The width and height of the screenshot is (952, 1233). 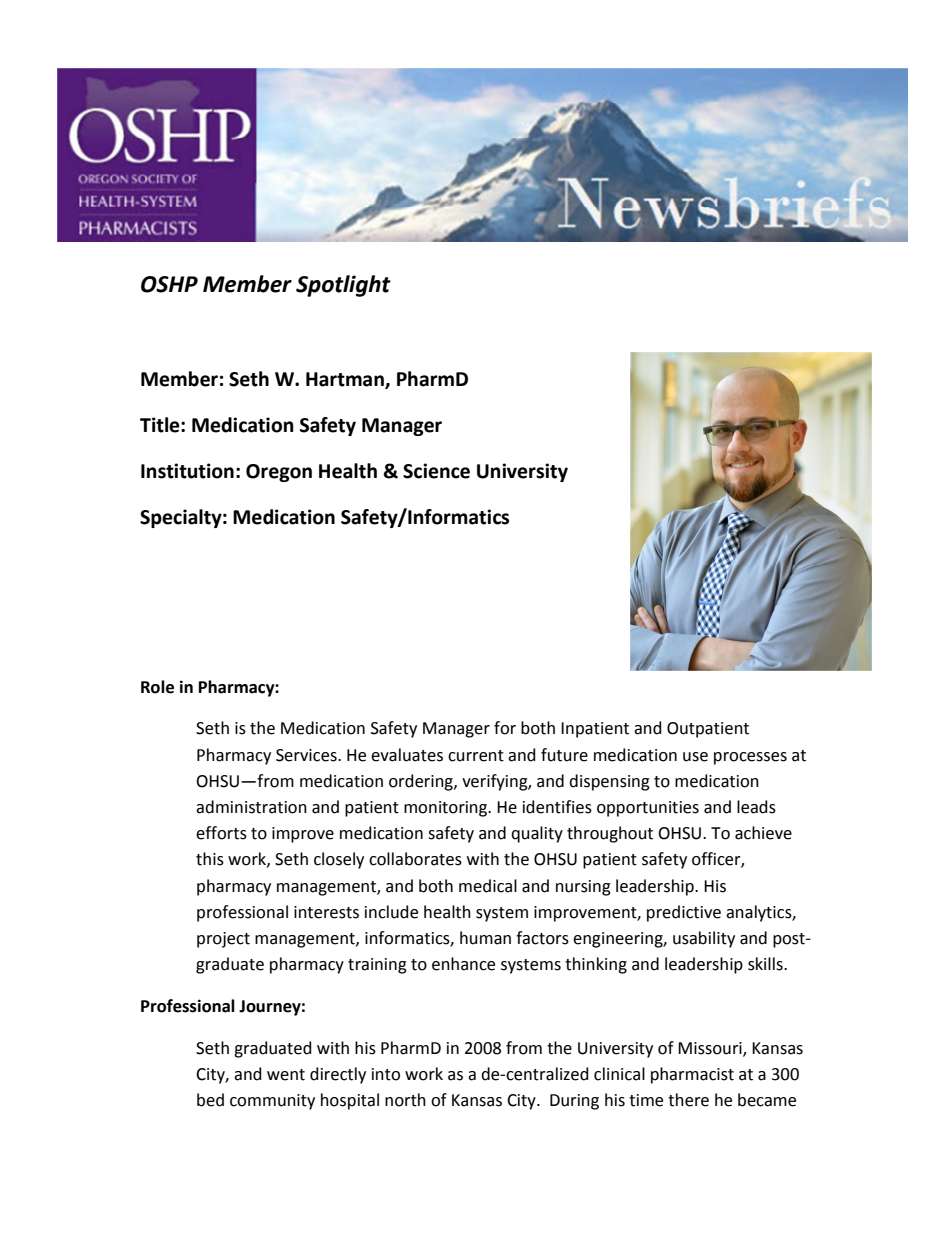 I want to click on medical, so click(x=488, y=886).
